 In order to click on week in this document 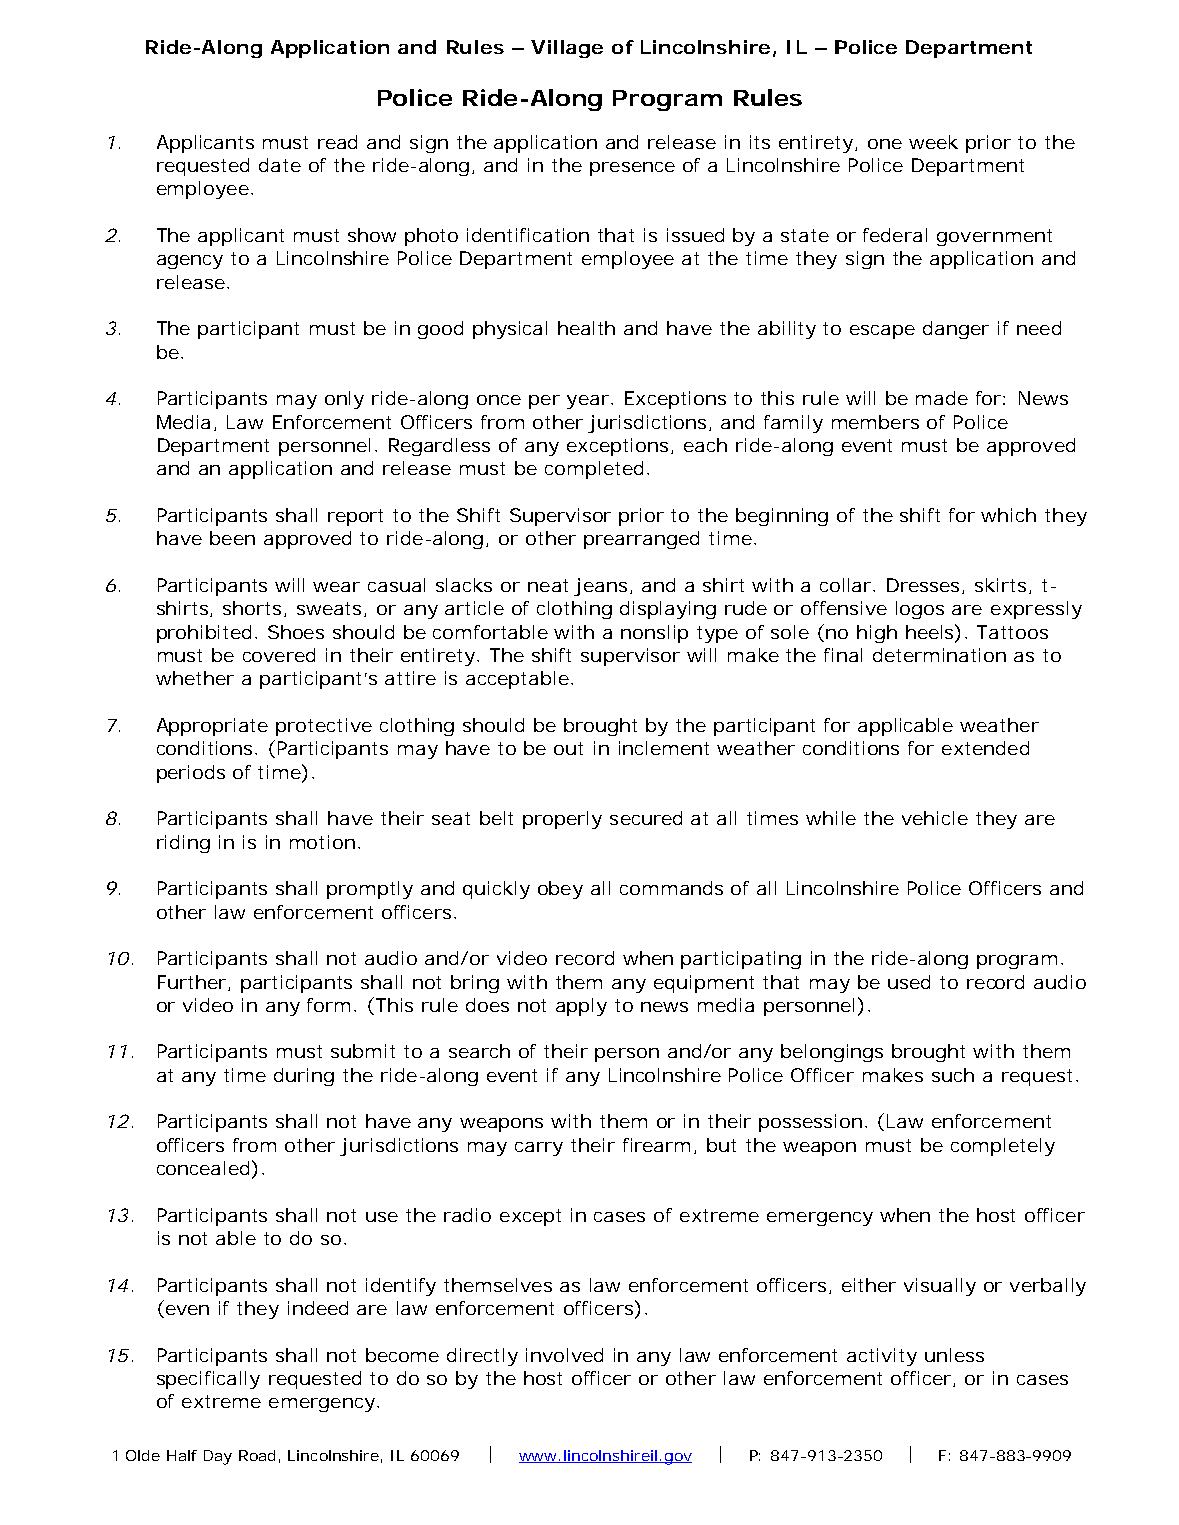, I will do `click(933, 142)`.
